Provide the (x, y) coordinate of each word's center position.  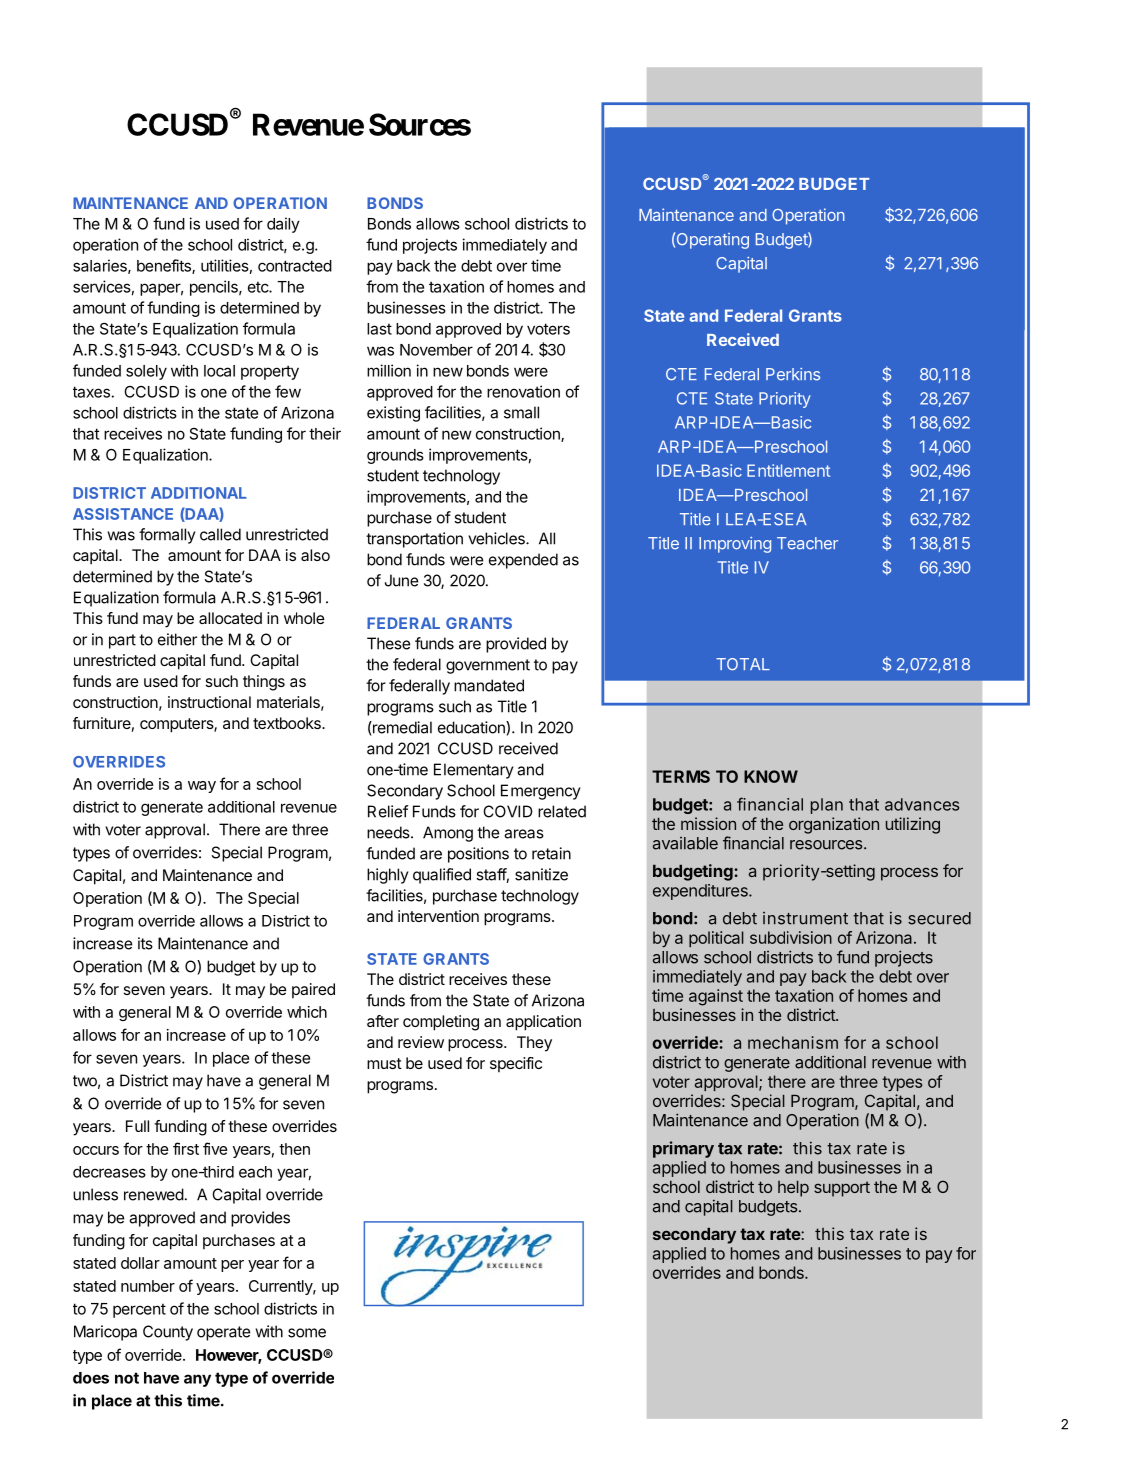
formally (167, 536)
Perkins (793, 374)
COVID (508, 811)
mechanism (793, 1042)
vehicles (497, 538)
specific (516, 1065)
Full (137, 1126)
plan (827, 806)
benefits (165, 266)
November (436, 350)
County (168, 1333)
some (307, 1333)
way (202, 787)
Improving (735, 545)
